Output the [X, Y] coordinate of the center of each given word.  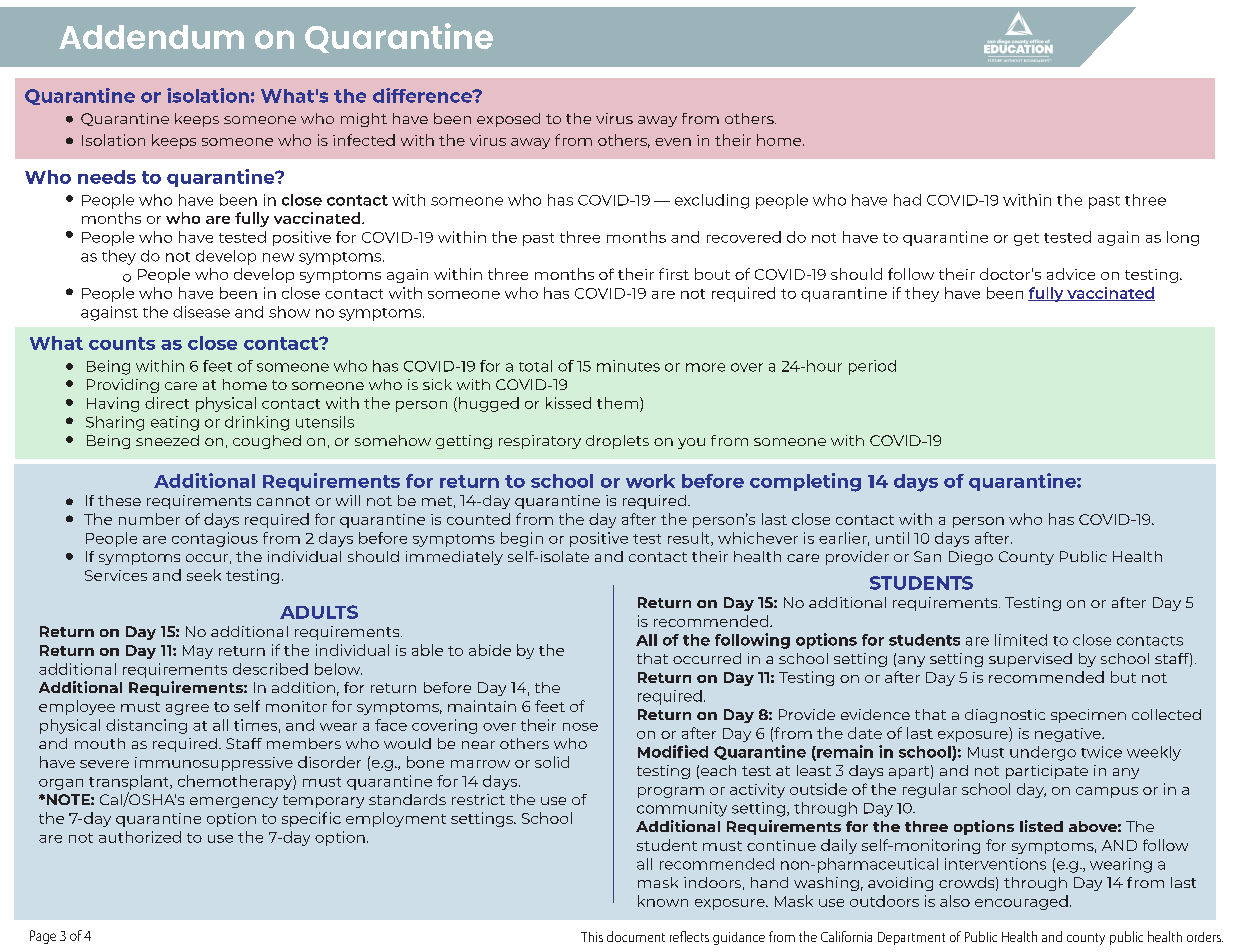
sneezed [167, 440]
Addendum [151, 37]
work [650, 481]
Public [1083, 556]
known [663, 901]
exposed [508, 120]
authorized [140, 837]
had [907, 200]
